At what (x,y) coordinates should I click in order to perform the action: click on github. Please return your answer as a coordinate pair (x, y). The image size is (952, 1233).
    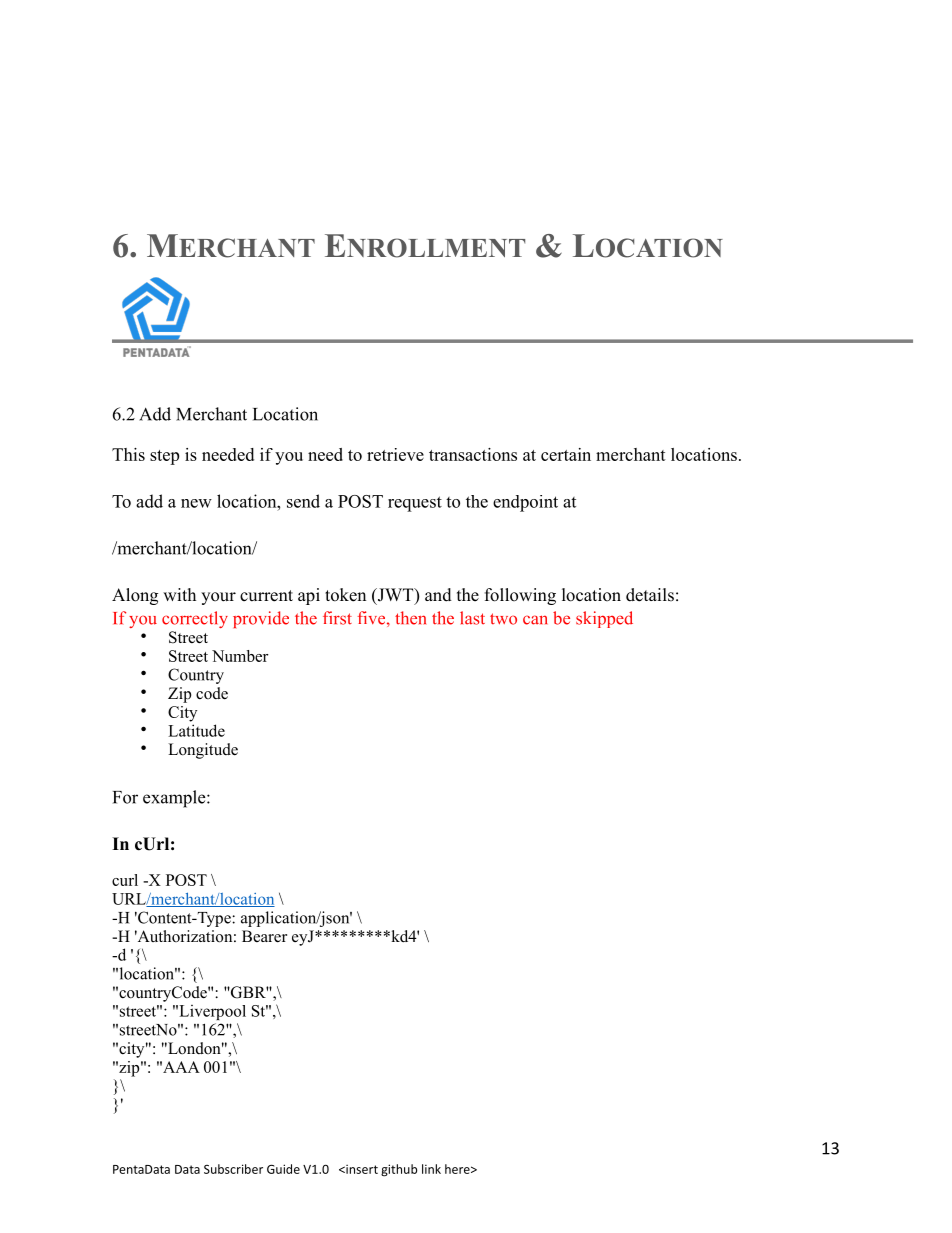
    Looking at the image, I should click on (399, 1170).
